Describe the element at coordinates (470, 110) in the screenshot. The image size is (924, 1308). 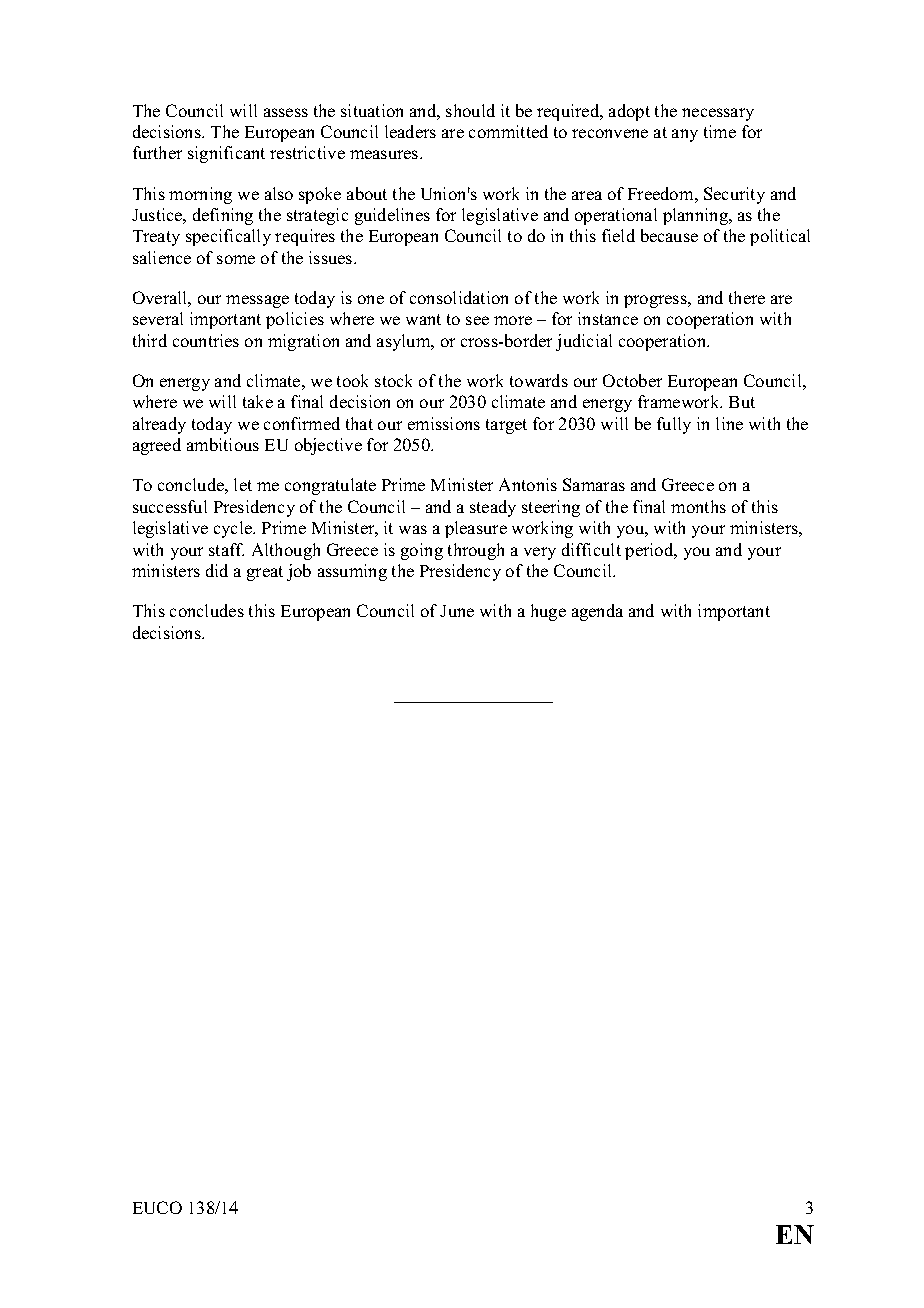
I see `should` at that location.
